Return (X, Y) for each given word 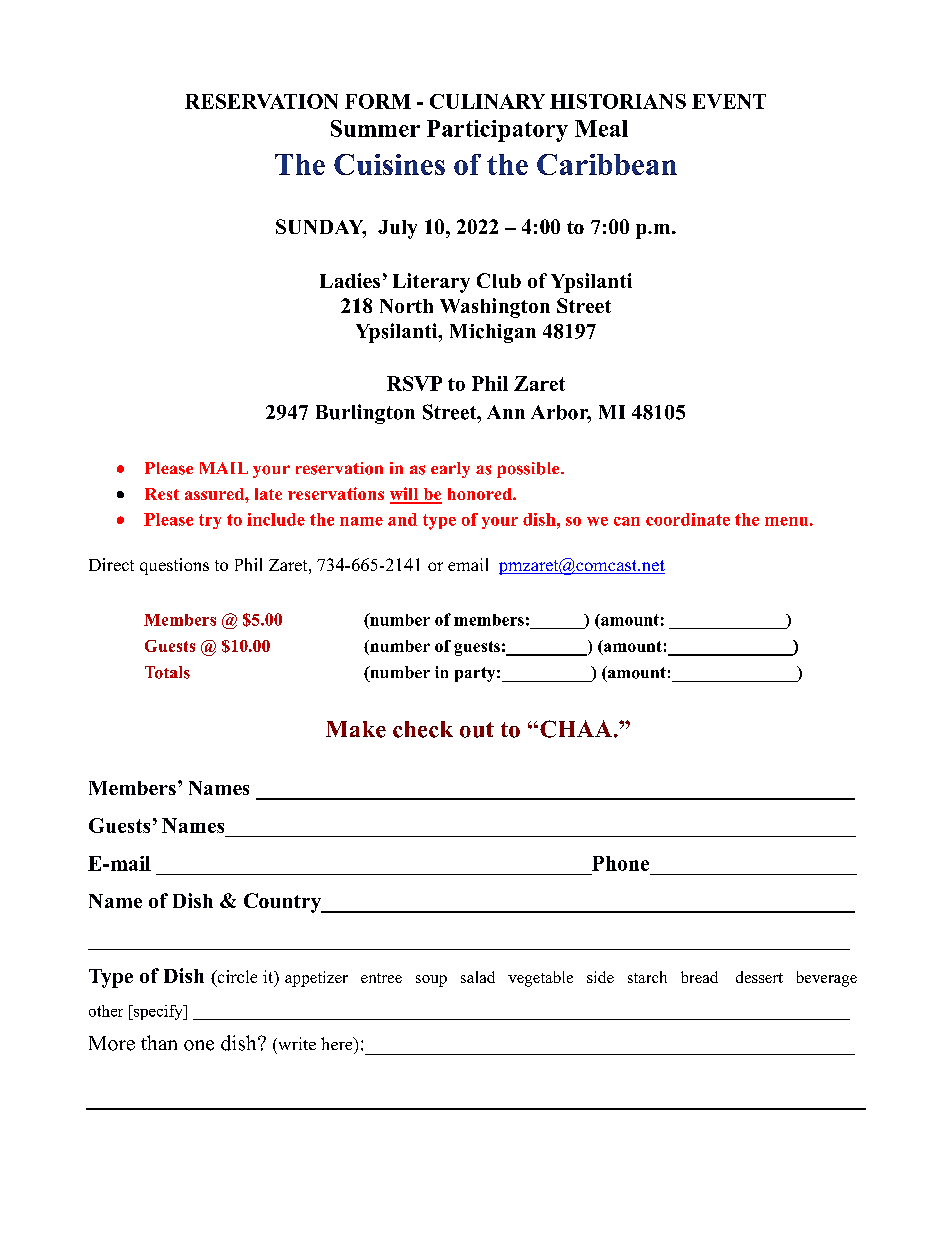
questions (174, 566)
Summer (375, 128)
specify (158, 1012)
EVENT (729, 101)
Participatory (497, 131)
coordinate (688, 519)
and (402, 519)
